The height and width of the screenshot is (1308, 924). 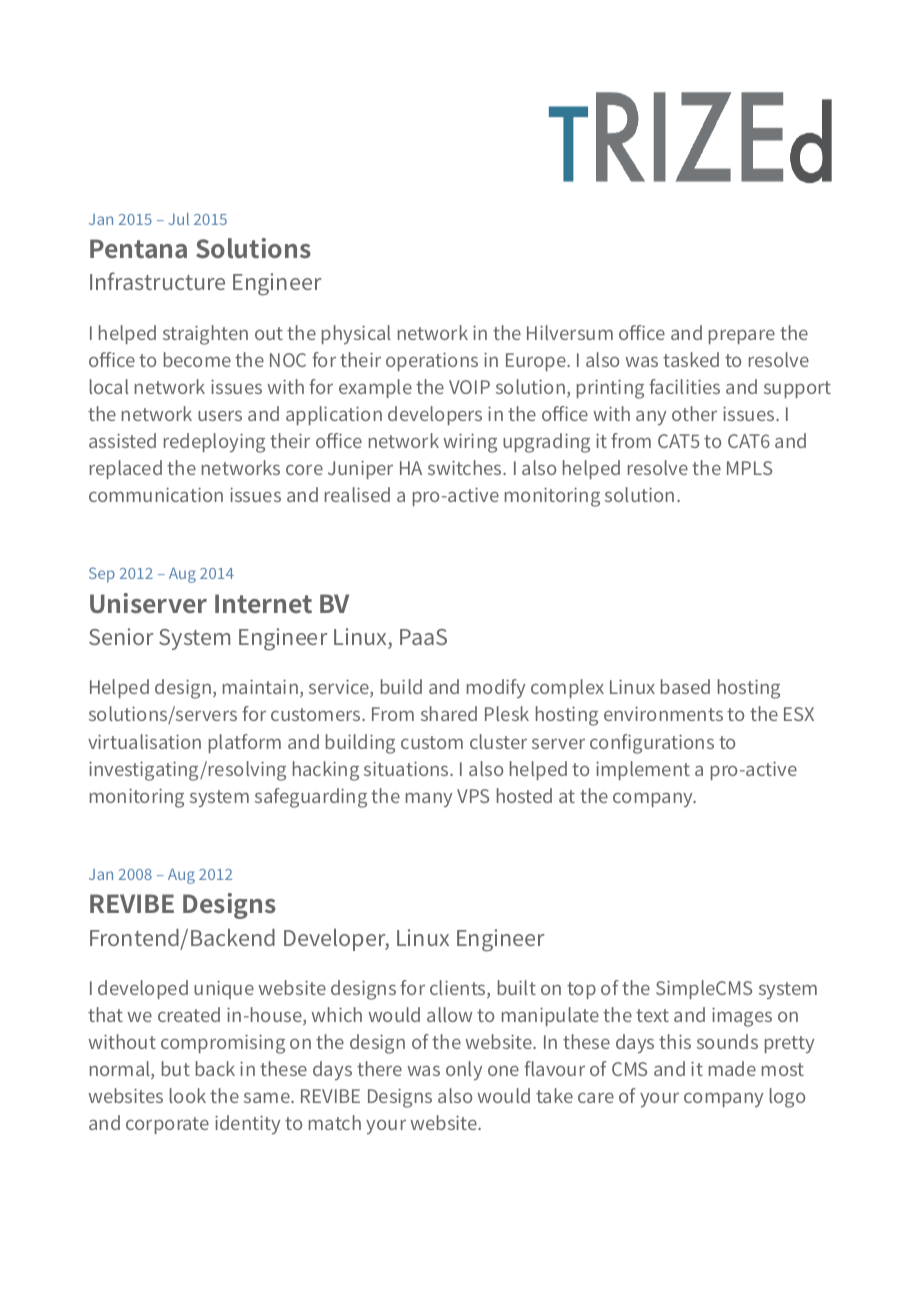 I want to click on modify, so click(x=496, y=688).
